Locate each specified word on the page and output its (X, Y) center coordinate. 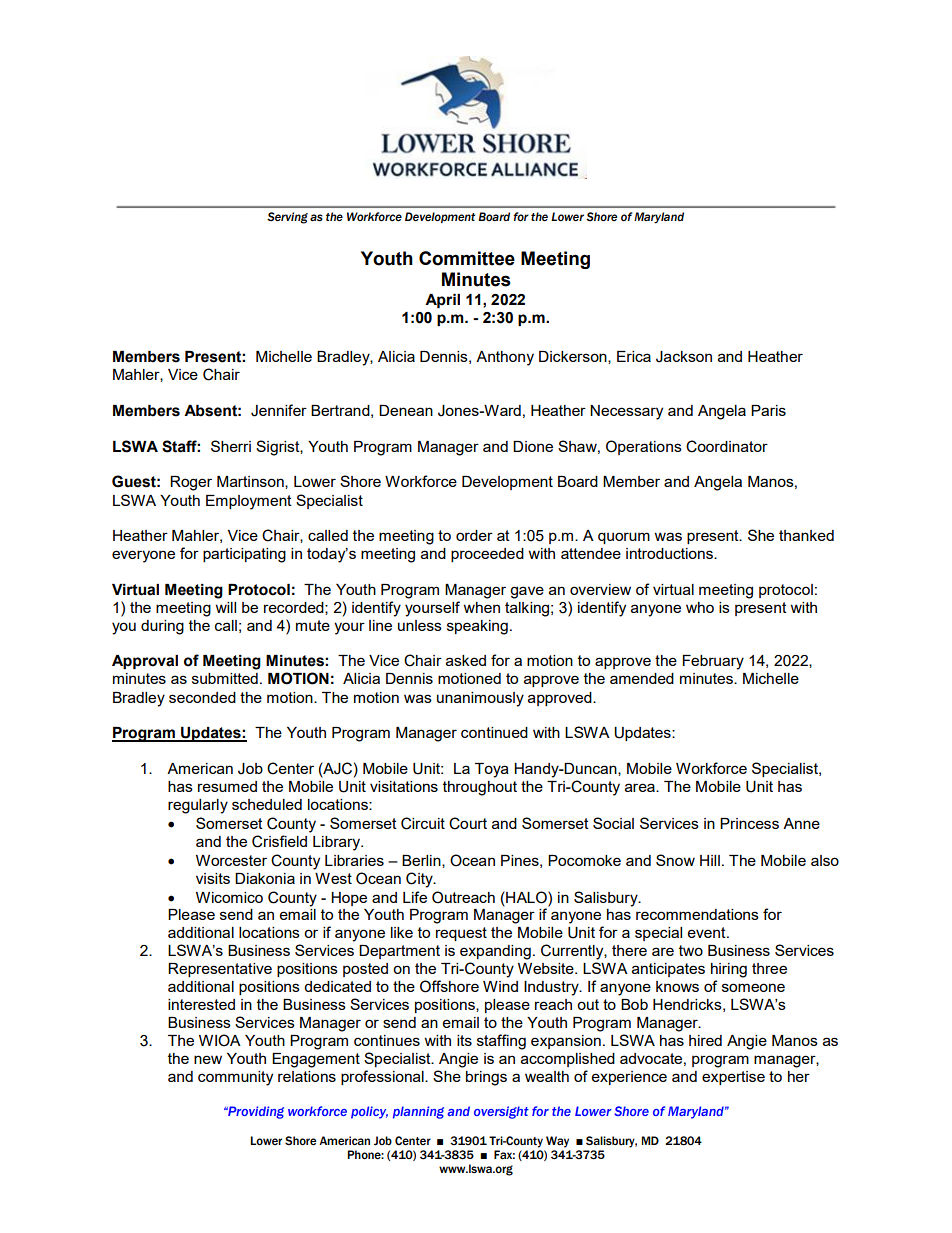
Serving (287, 218)
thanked (806, 535)
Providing (255, 1112)
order (474, 535)
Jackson (684, 357)
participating (244, 555)
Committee (467, 258)
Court (468, 823)
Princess (749, 823)
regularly (198, 806)
